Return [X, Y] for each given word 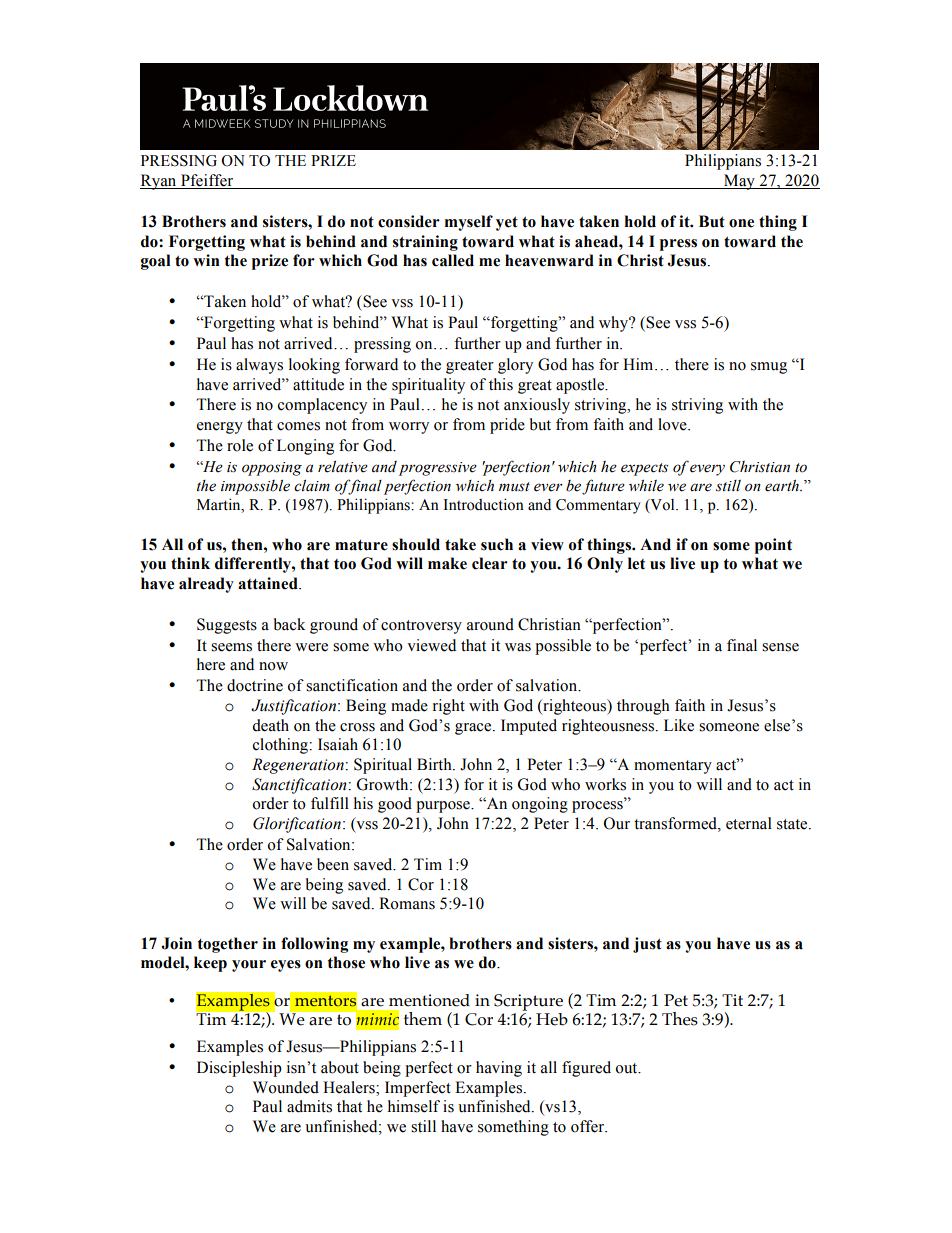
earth [783, 486]
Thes [680, 1019]
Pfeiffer [207, 181]
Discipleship [239, 1069]
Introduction [483, 504]
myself [469, 223]
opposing [272, 469]
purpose [444, 807]
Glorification [297, 825]
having [499, 1069]
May [739, 182]
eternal [749, 823]
